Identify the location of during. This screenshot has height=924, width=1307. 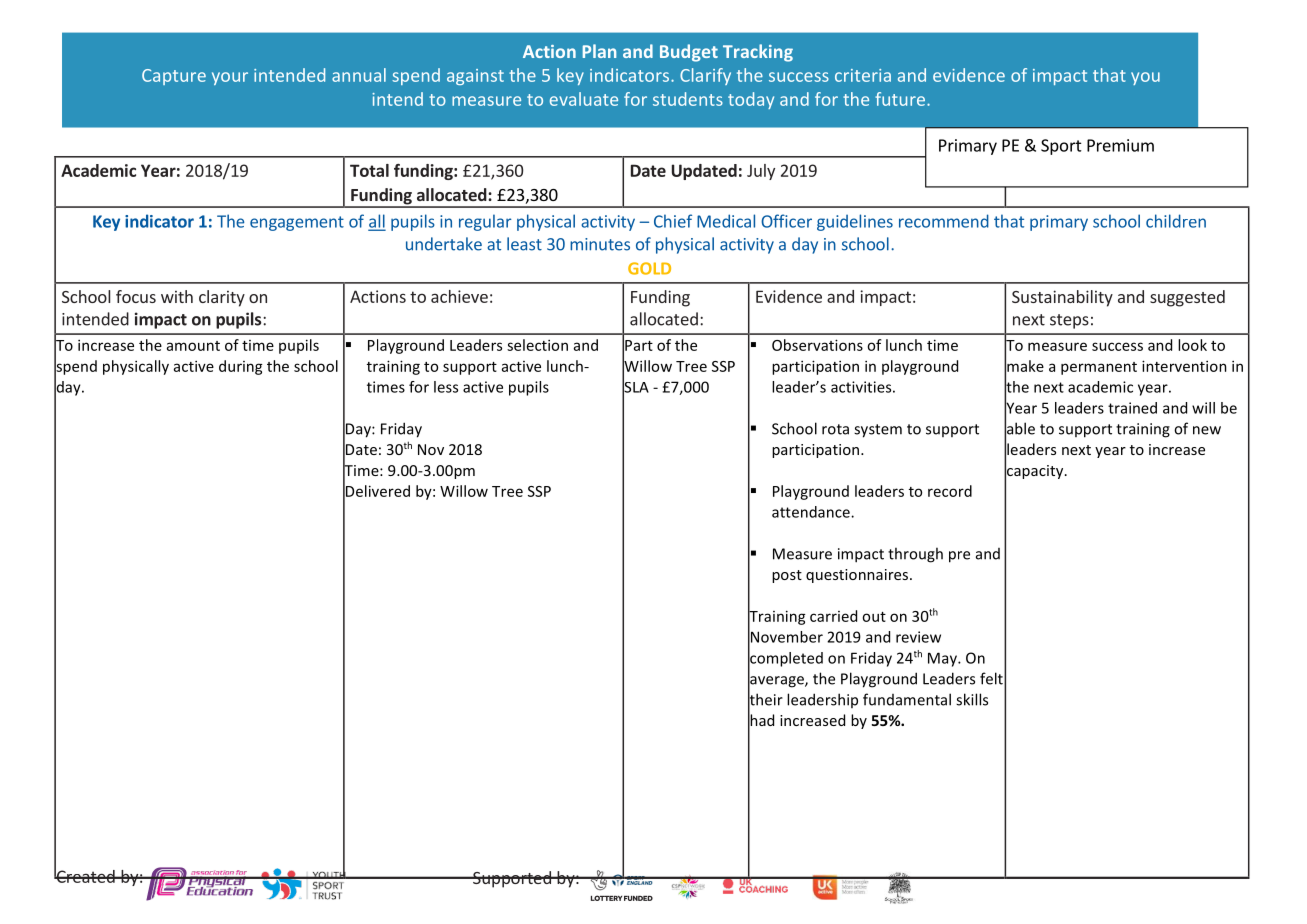
(241, 367).
